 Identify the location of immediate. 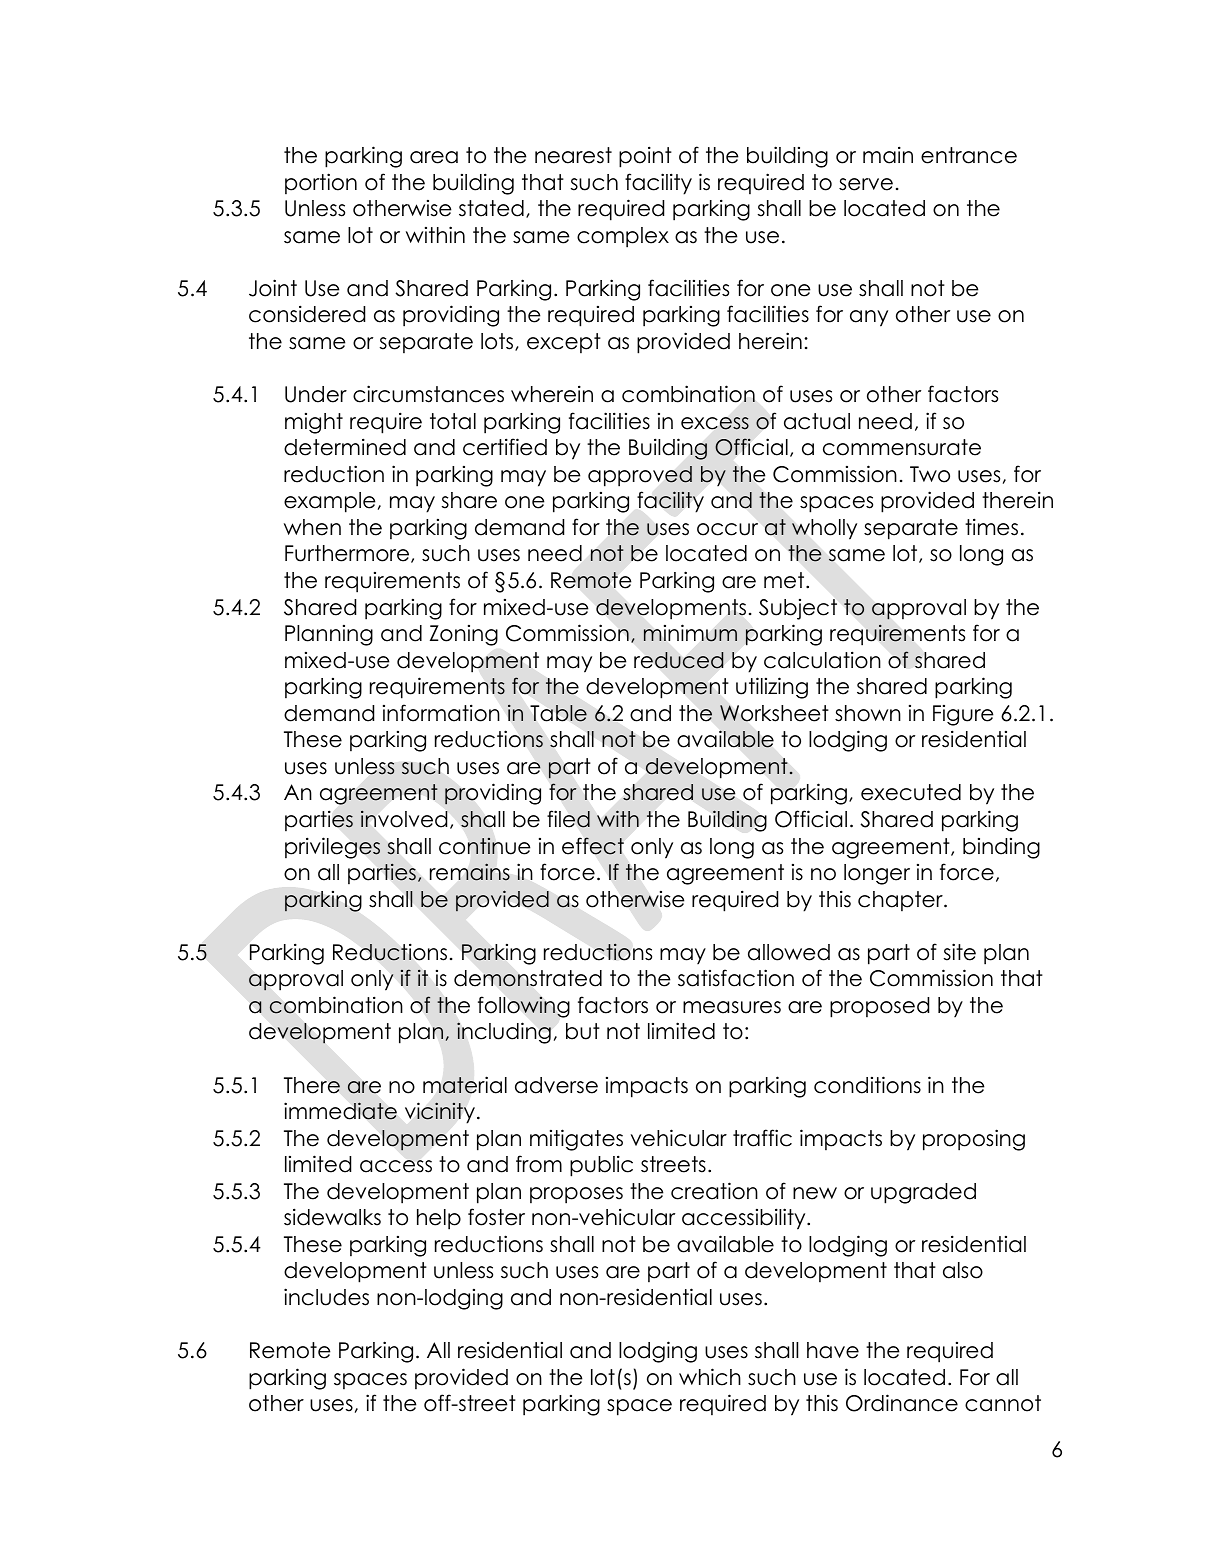
(340, 1111).
